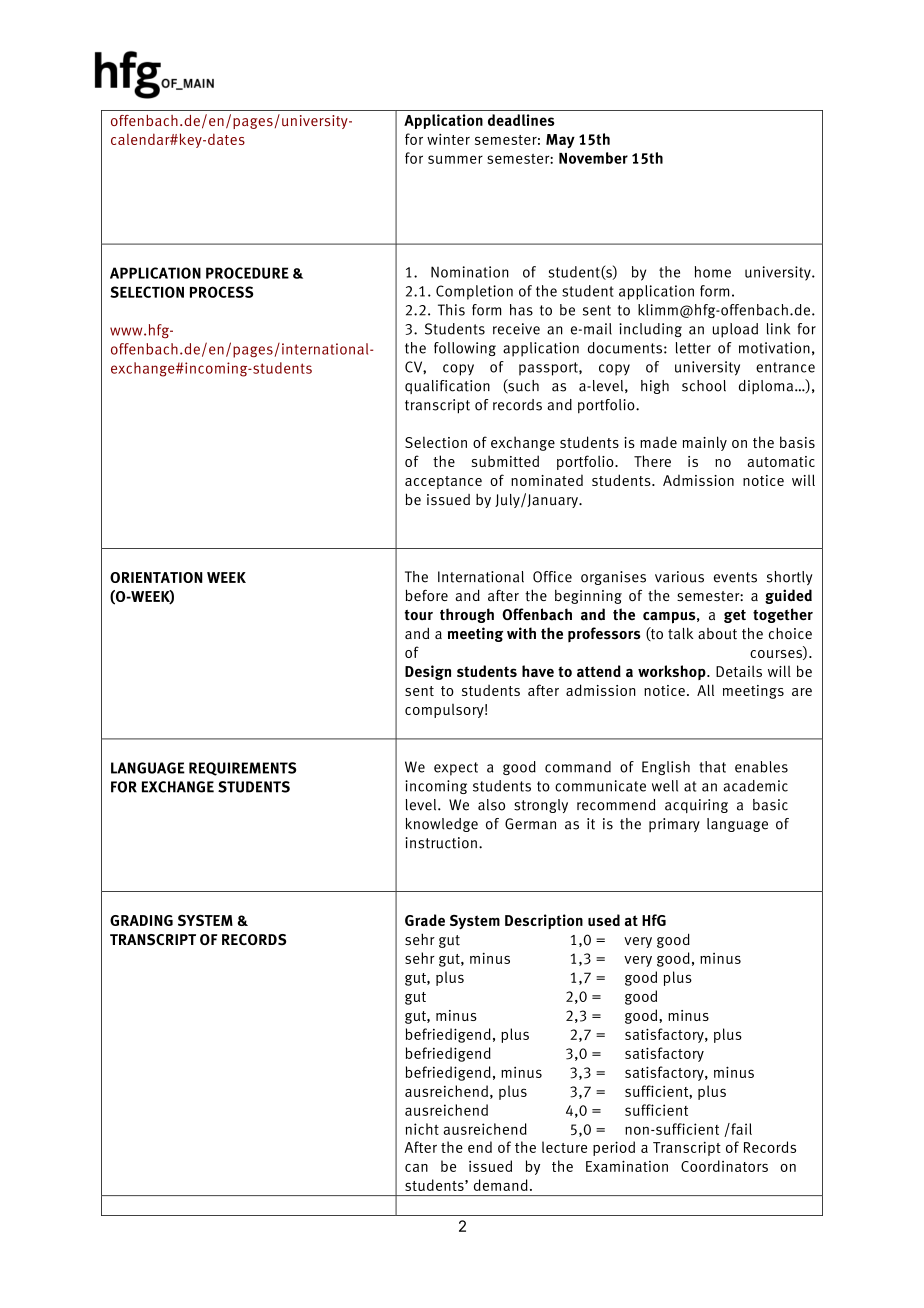 Image resolution: width=924 pixels, height=1308 pixels. I want to click on November, so click(593, 158).
